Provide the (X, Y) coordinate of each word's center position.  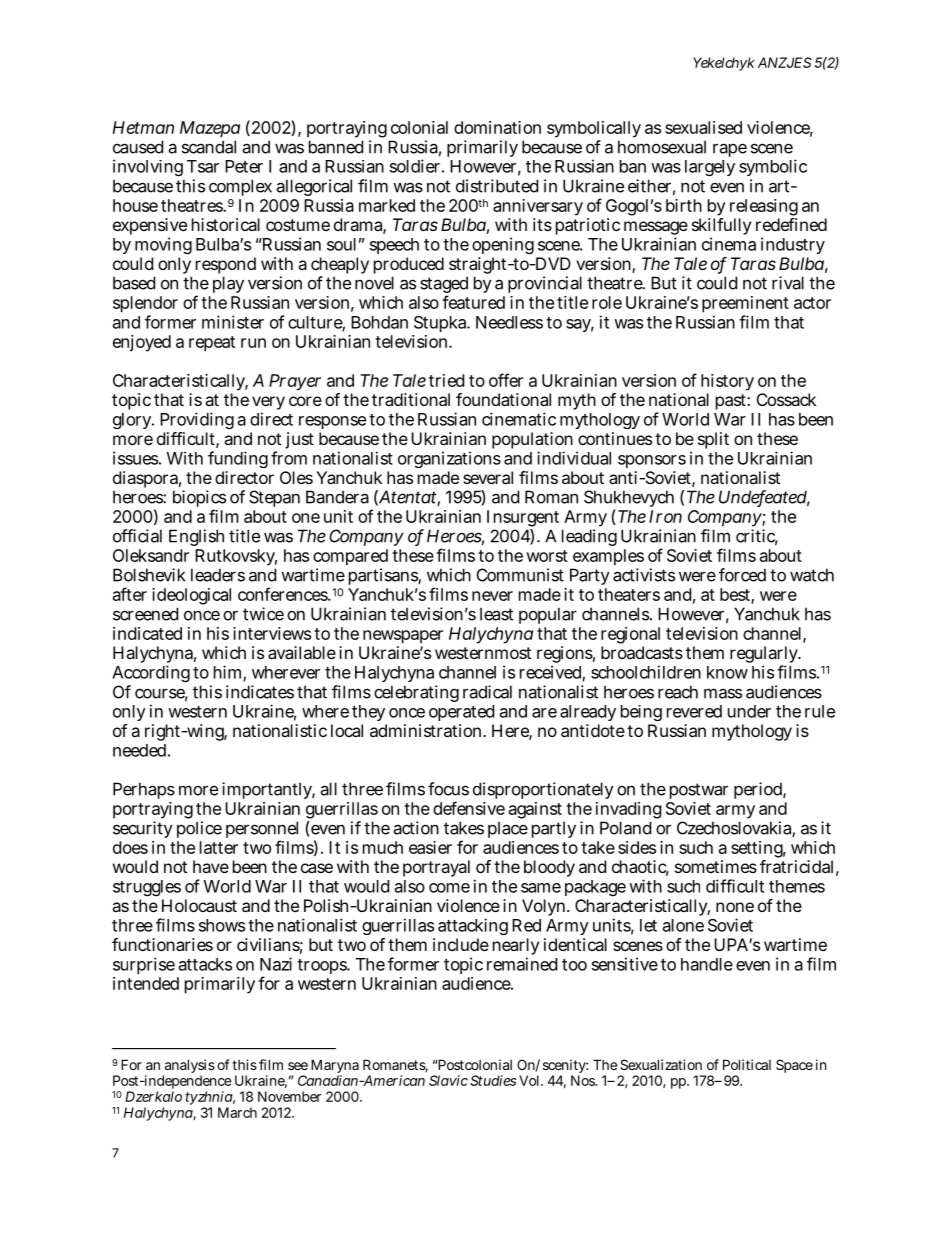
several (488, 477)
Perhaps (144, 790)
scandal (209, 147)
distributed (497, 186)
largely (710, 168)
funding (238, 459)
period (759, 790)
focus (448, 789)
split (713, 440)
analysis (189, 1067)
